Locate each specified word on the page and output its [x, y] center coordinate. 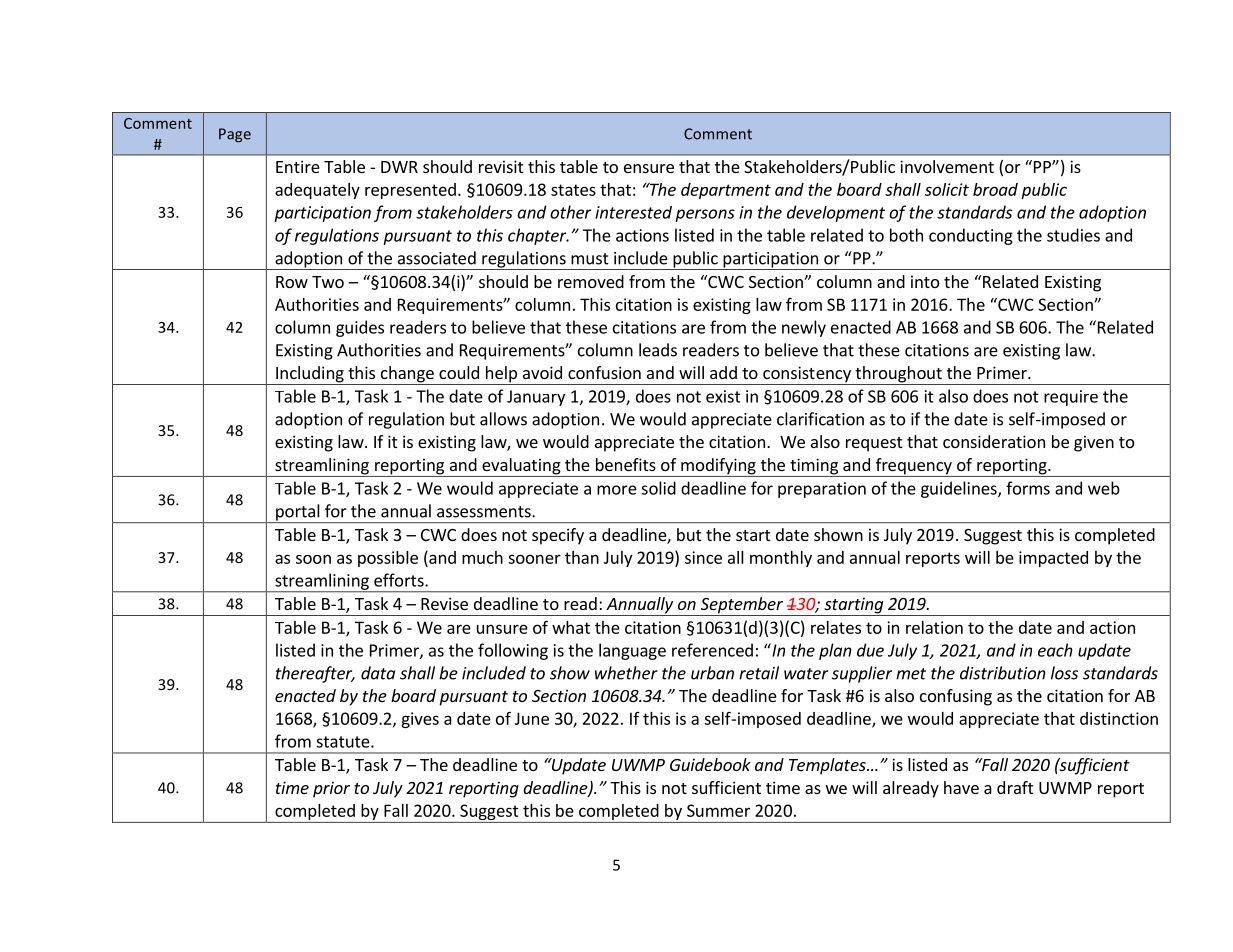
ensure [649, 168]
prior [331, 789]
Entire [298, 166]
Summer [718, 810]
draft [1015, 787]
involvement [947, 166]
